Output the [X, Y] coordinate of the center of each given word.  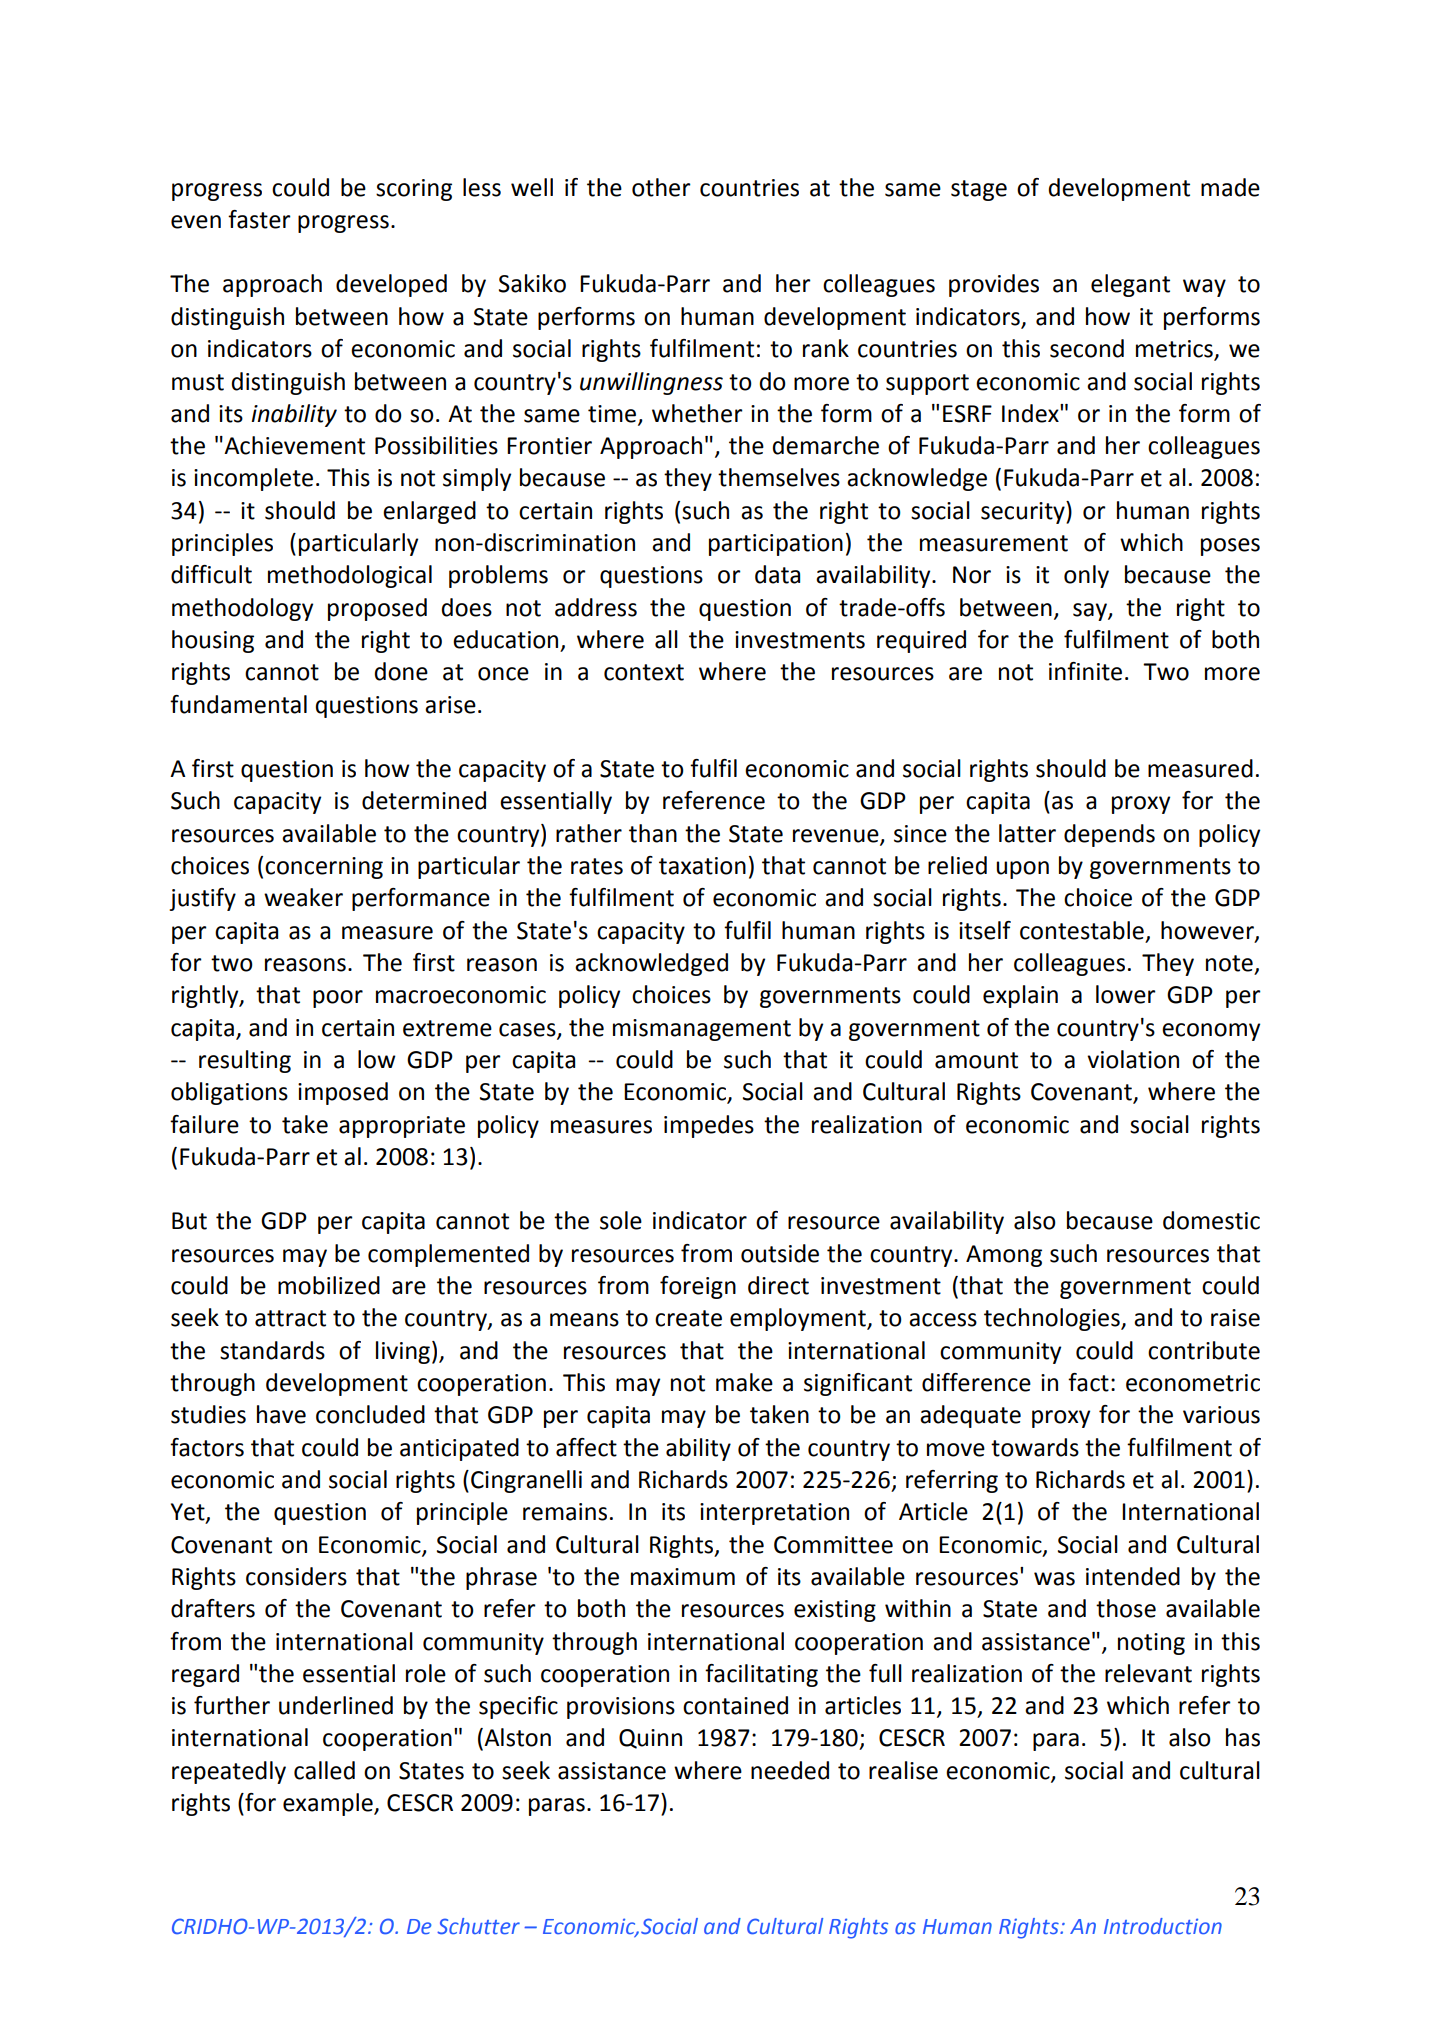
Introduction [1163, 1926]
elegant [1130, 285]
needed [790, 1770]
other [661, 187]
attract [290, 1318]
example [329, 1804]
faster [259, 219]
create [688, 1318]
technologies [1053, 1319]
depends [1109, 835]
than [653, 833]
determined [424, 800]
